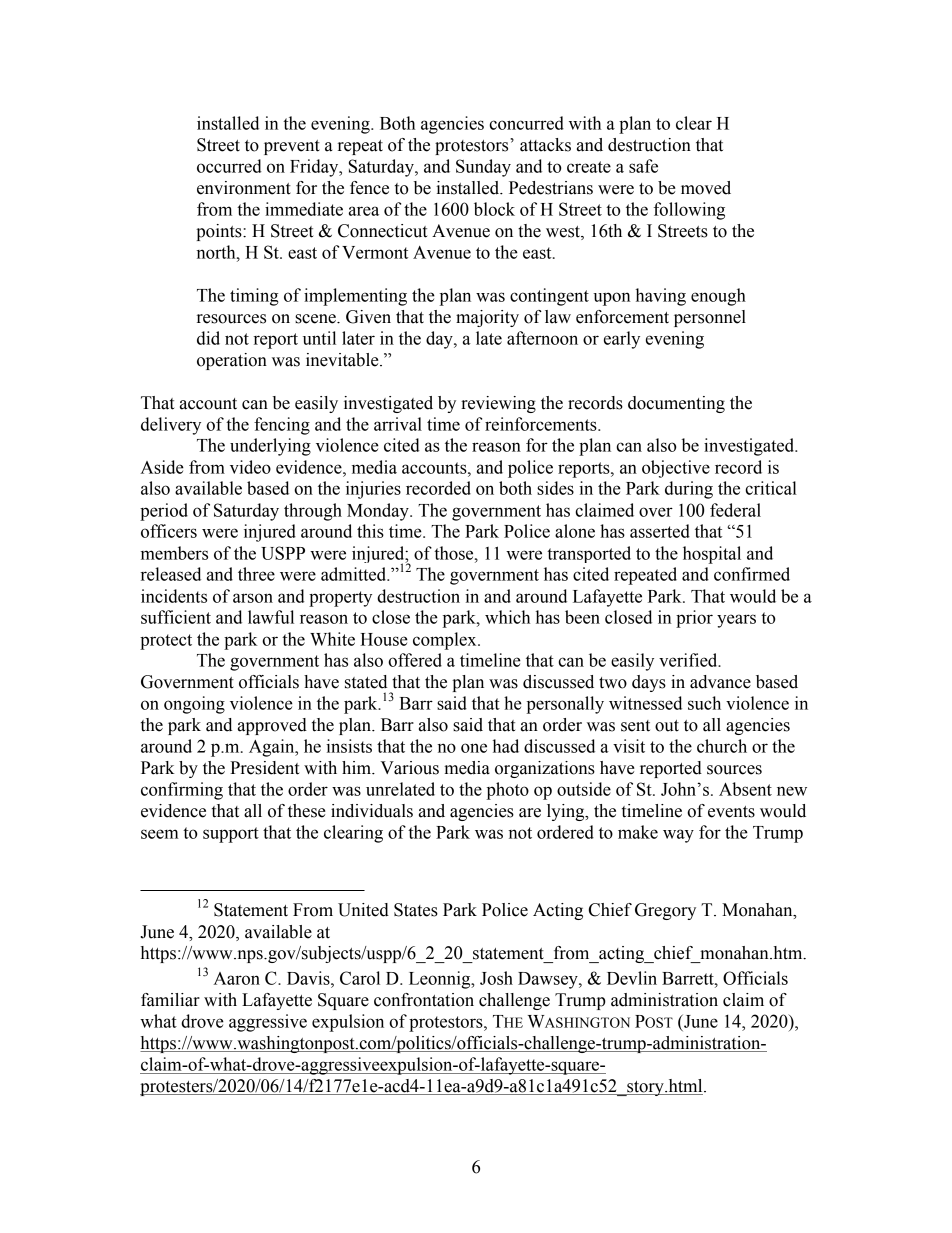 This screenshot has width=952, height=1233. Describe the element at coordinates (229, 166) in the screenshot. I see `occurred` at that location.
